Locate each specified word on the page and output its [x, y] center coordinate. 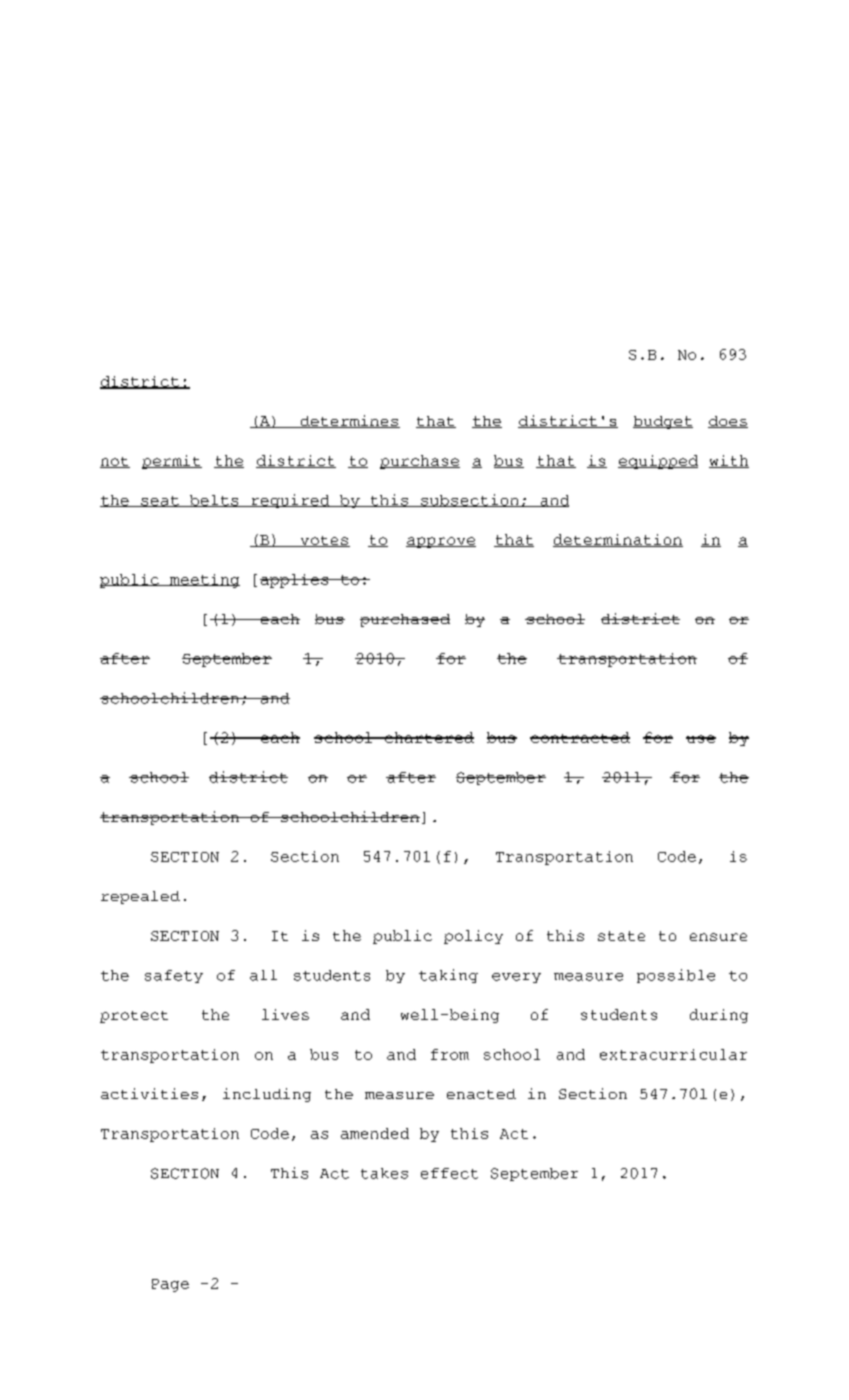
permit [172, 462]
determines [349, 421]
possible [676, 976]
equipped [658, 462]
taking [448, 976]
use [701, 739]
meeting [204, 581]
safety [174, 976]
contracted [580, 737]
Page [170, 1285]
